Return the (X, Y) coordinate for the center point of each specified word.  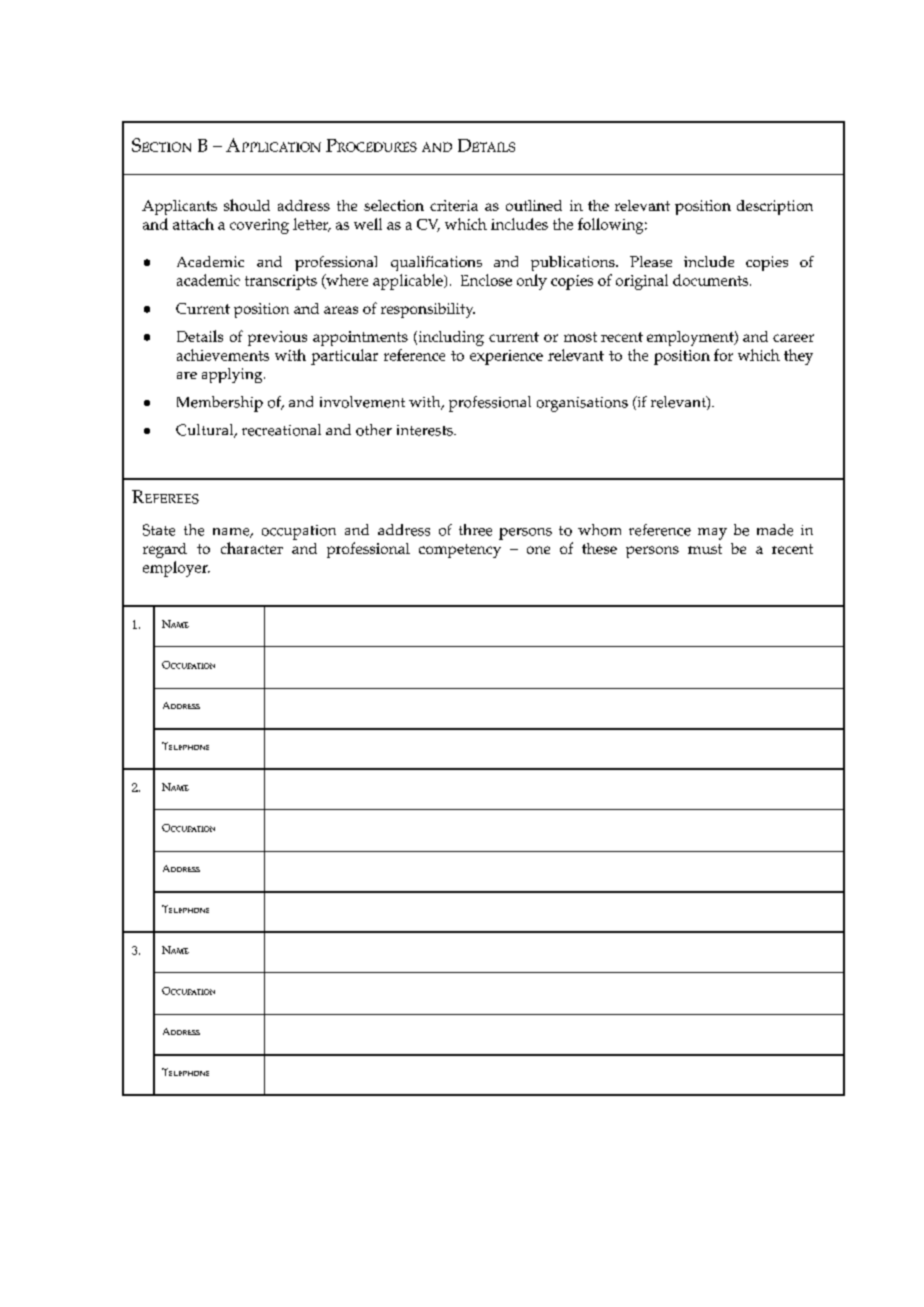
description (775, 207)
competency (460, 551)
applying (233, 375)
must (705, 549)
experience (506, 357)
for (723, 355)
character (252, 548)
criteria (454, 205)
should (247, 205)
